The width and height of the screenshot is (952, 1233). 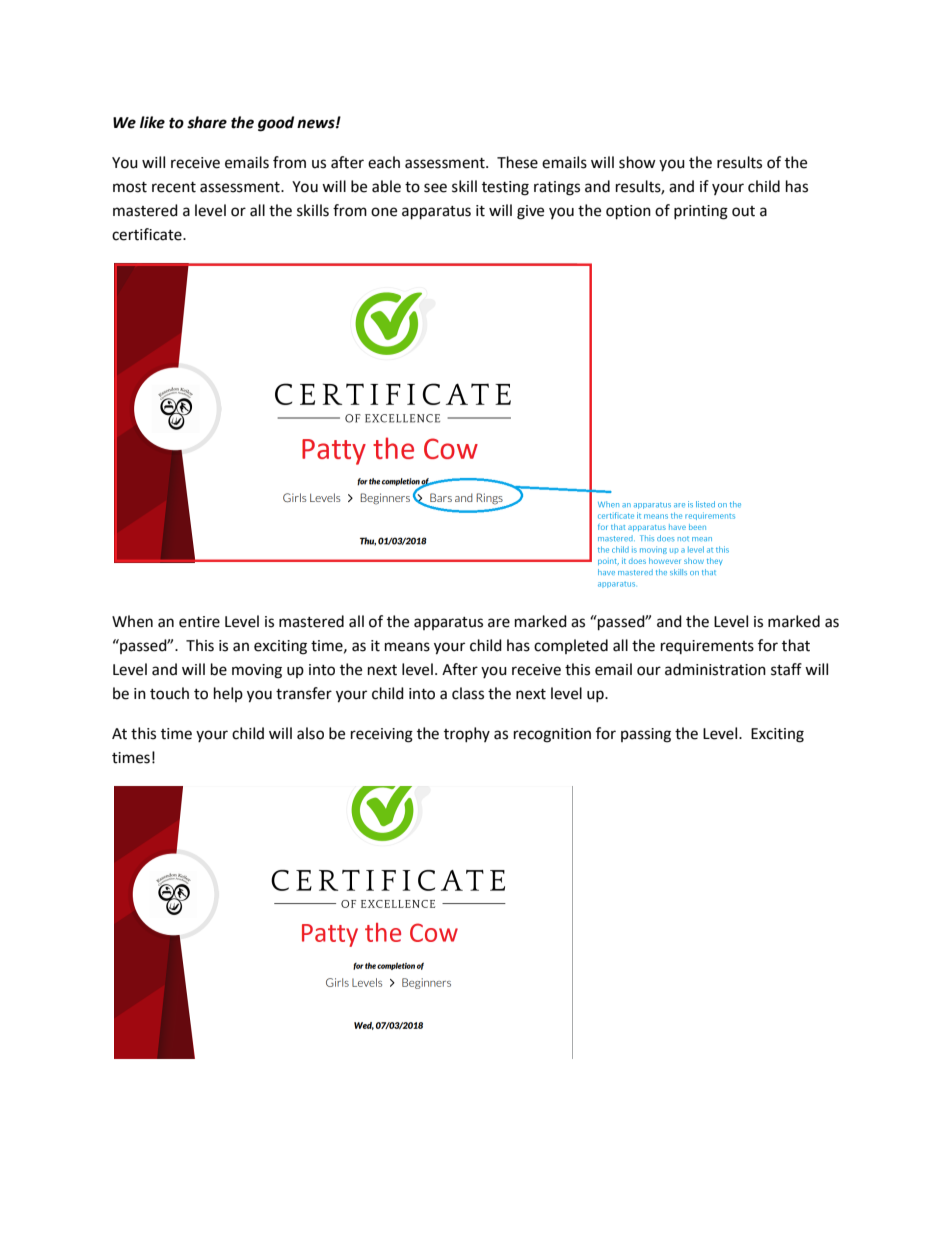 I want to click on show, so click(x=637, y=162).
